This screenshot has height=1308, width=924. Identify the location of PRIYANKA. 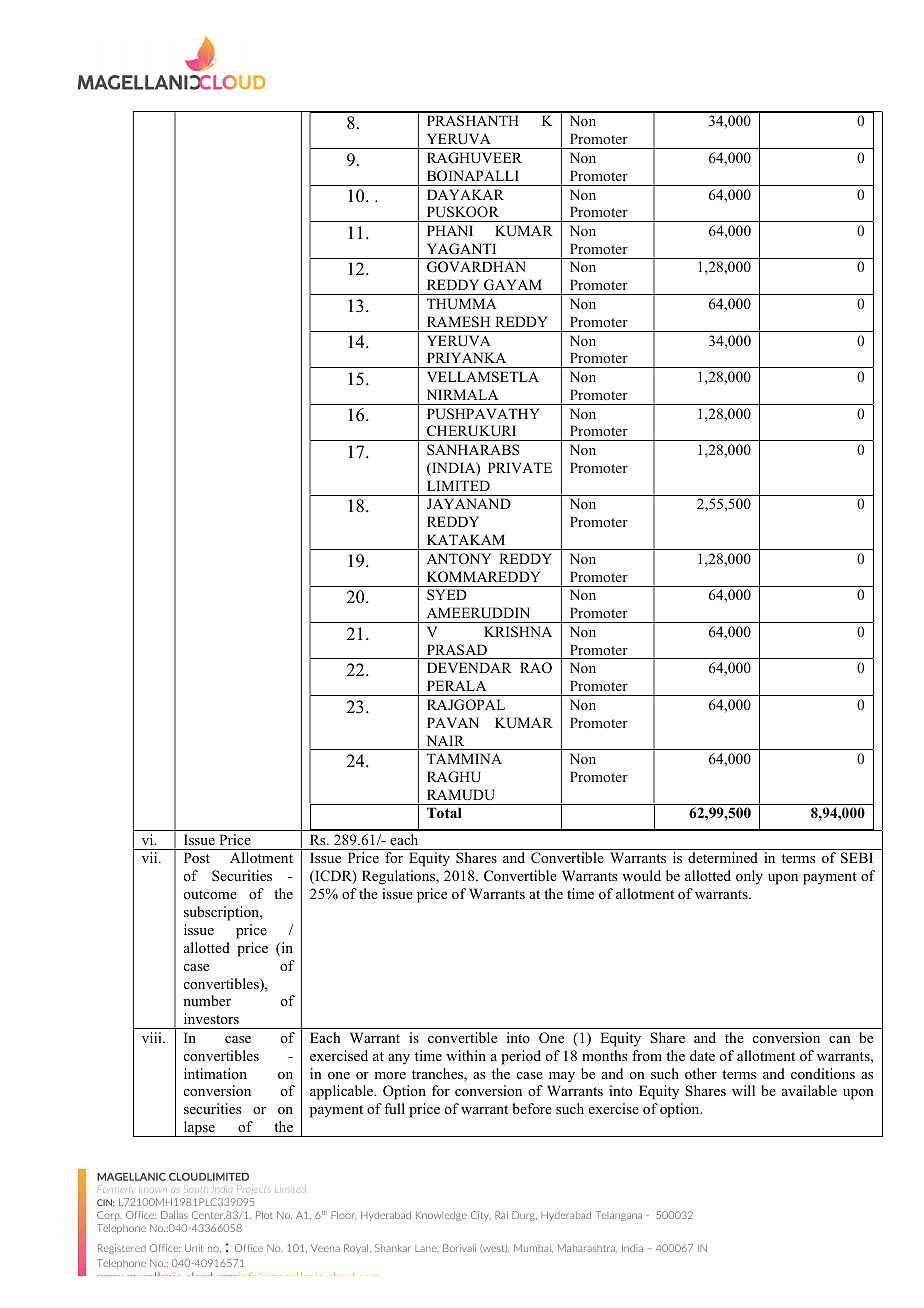
(466, 357).
